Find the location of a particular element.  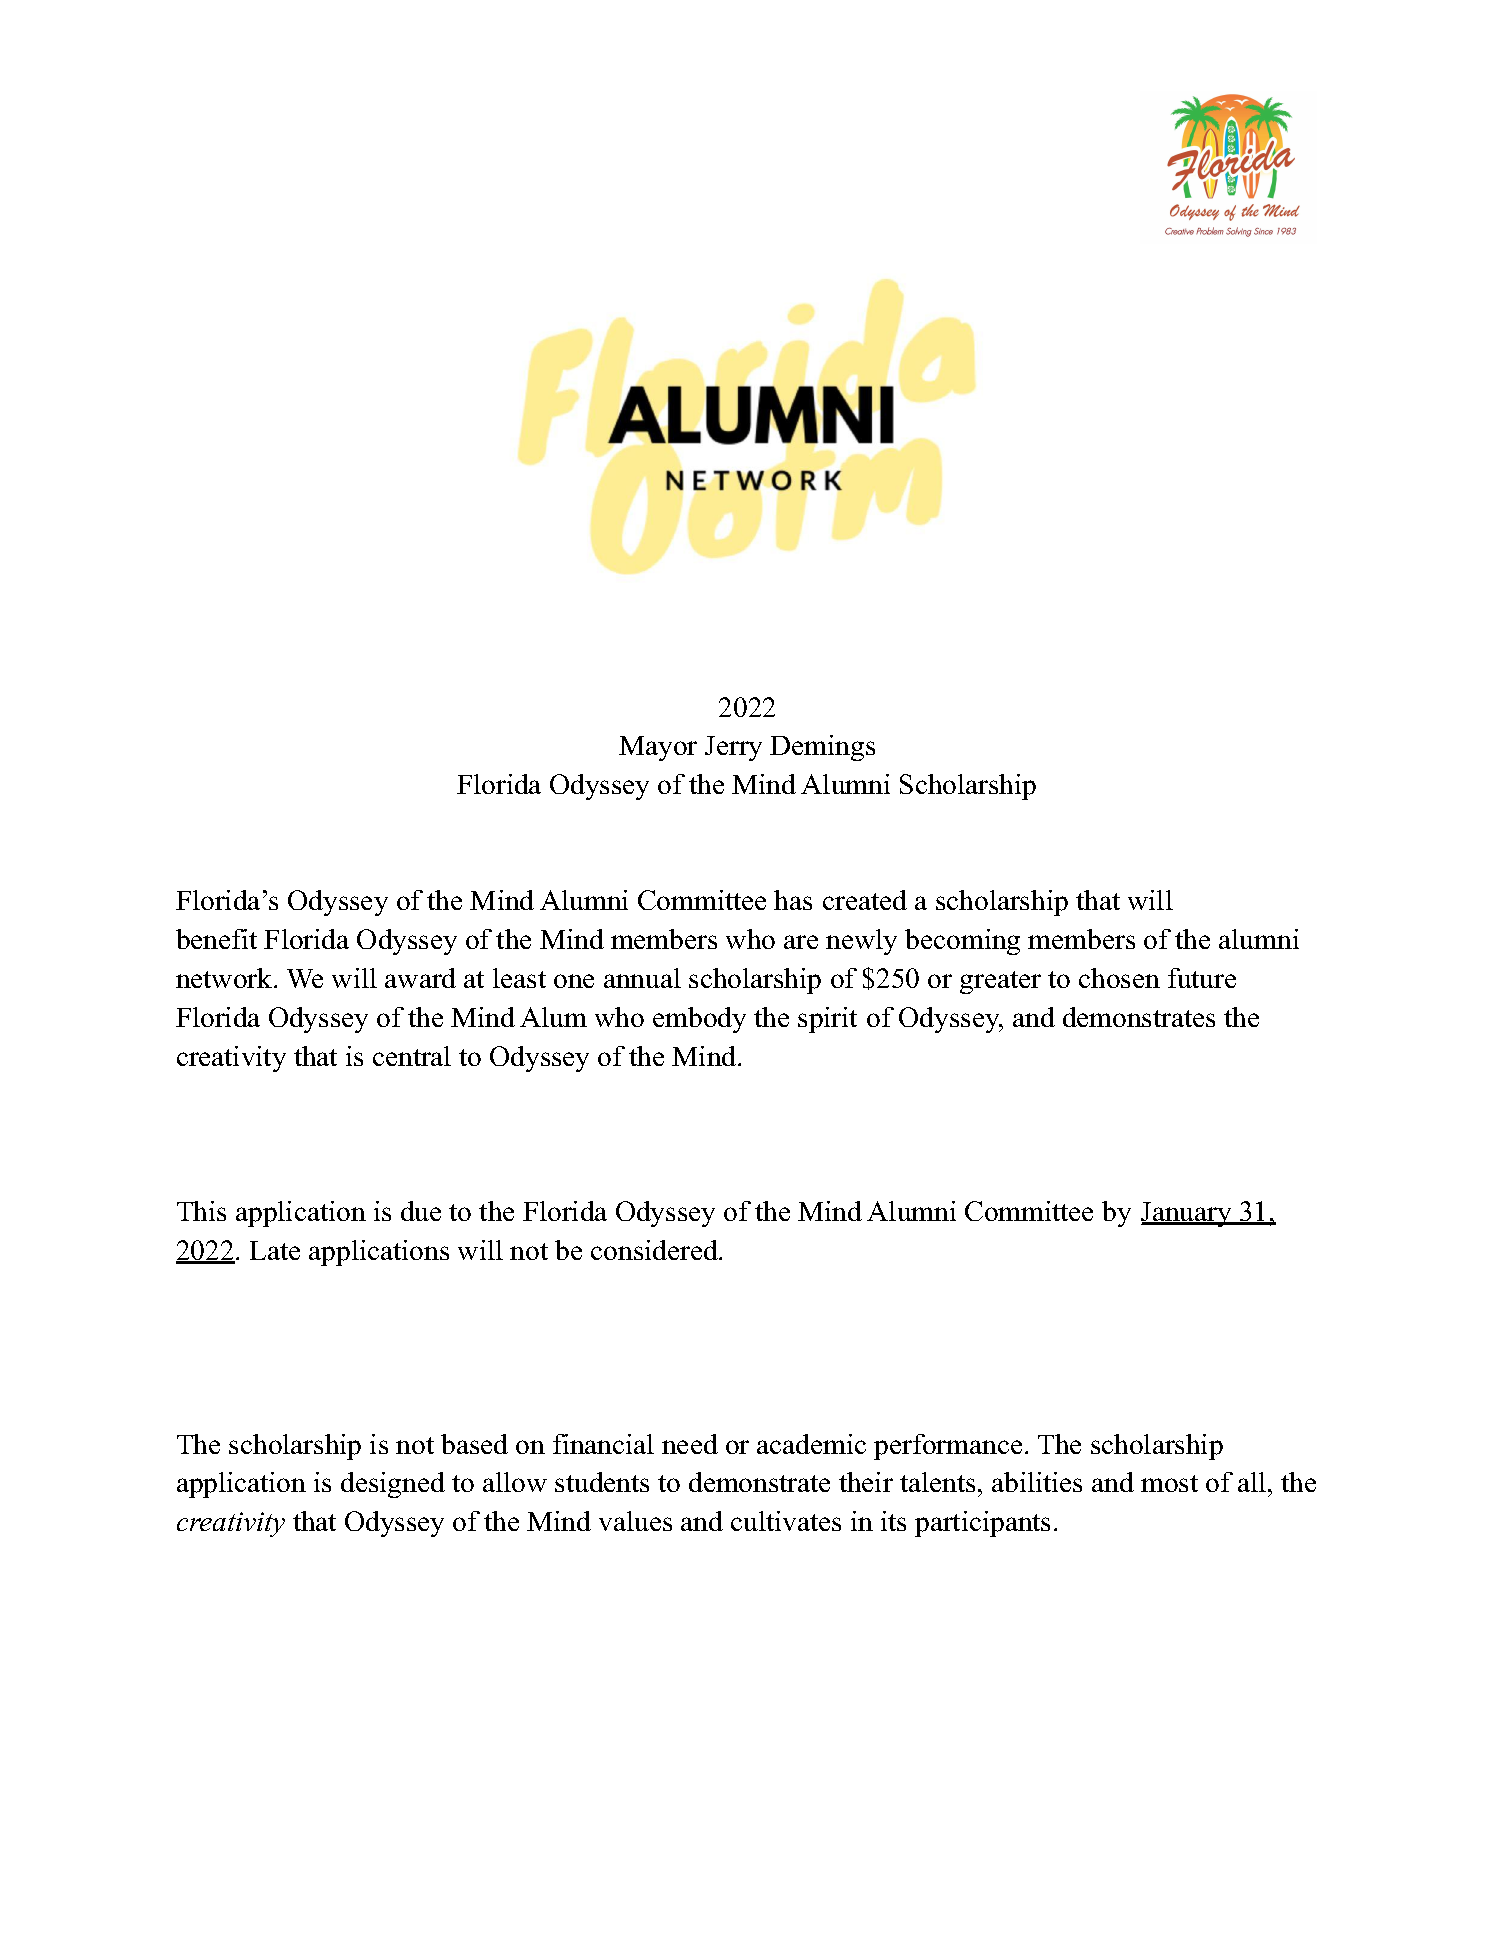

need is located at coordinates (690, 1444).
